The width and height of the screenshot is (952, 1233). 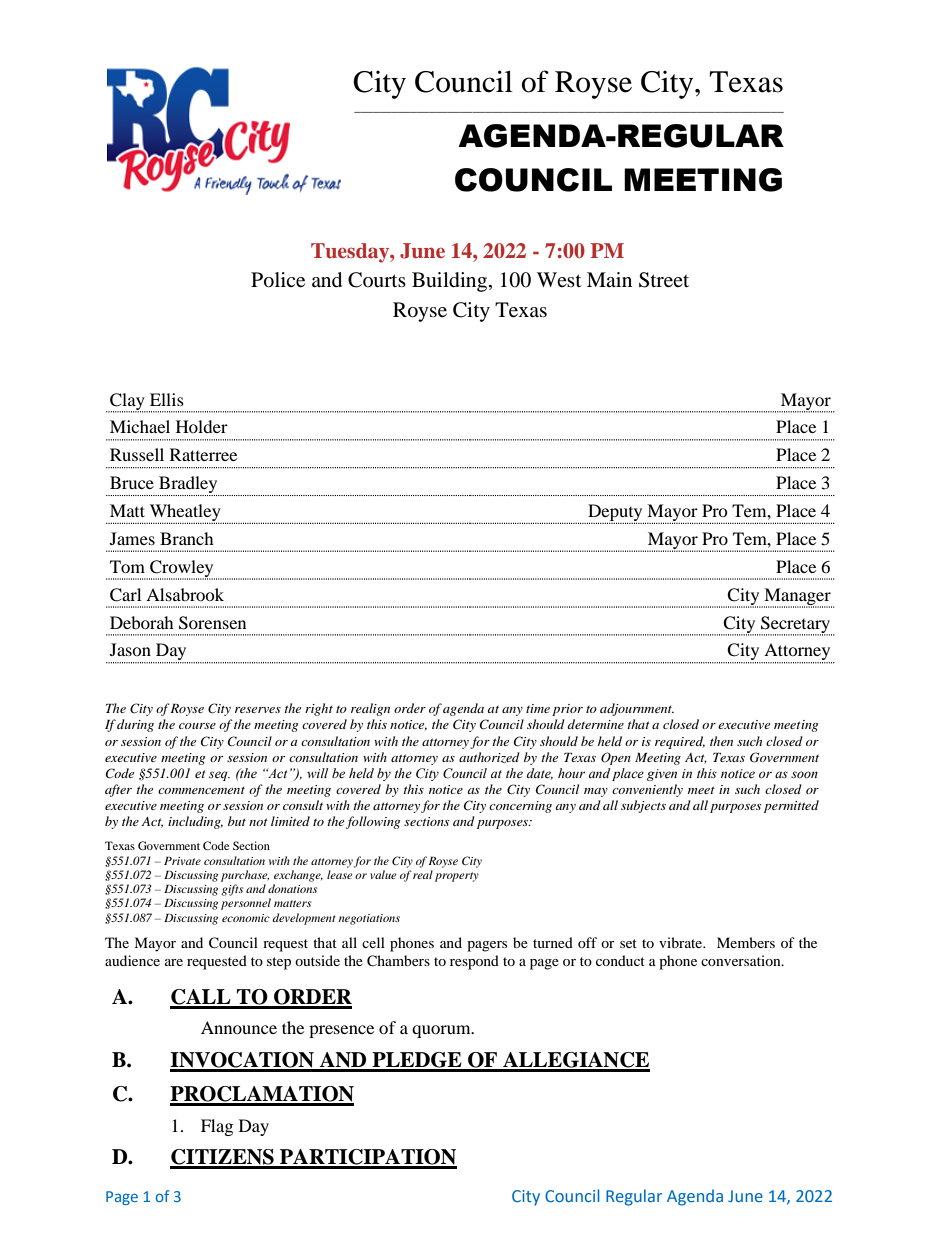 What do you see at coordinates (457, 877) in the screenshot?
I see `property` at bounding box center [457, 877].
